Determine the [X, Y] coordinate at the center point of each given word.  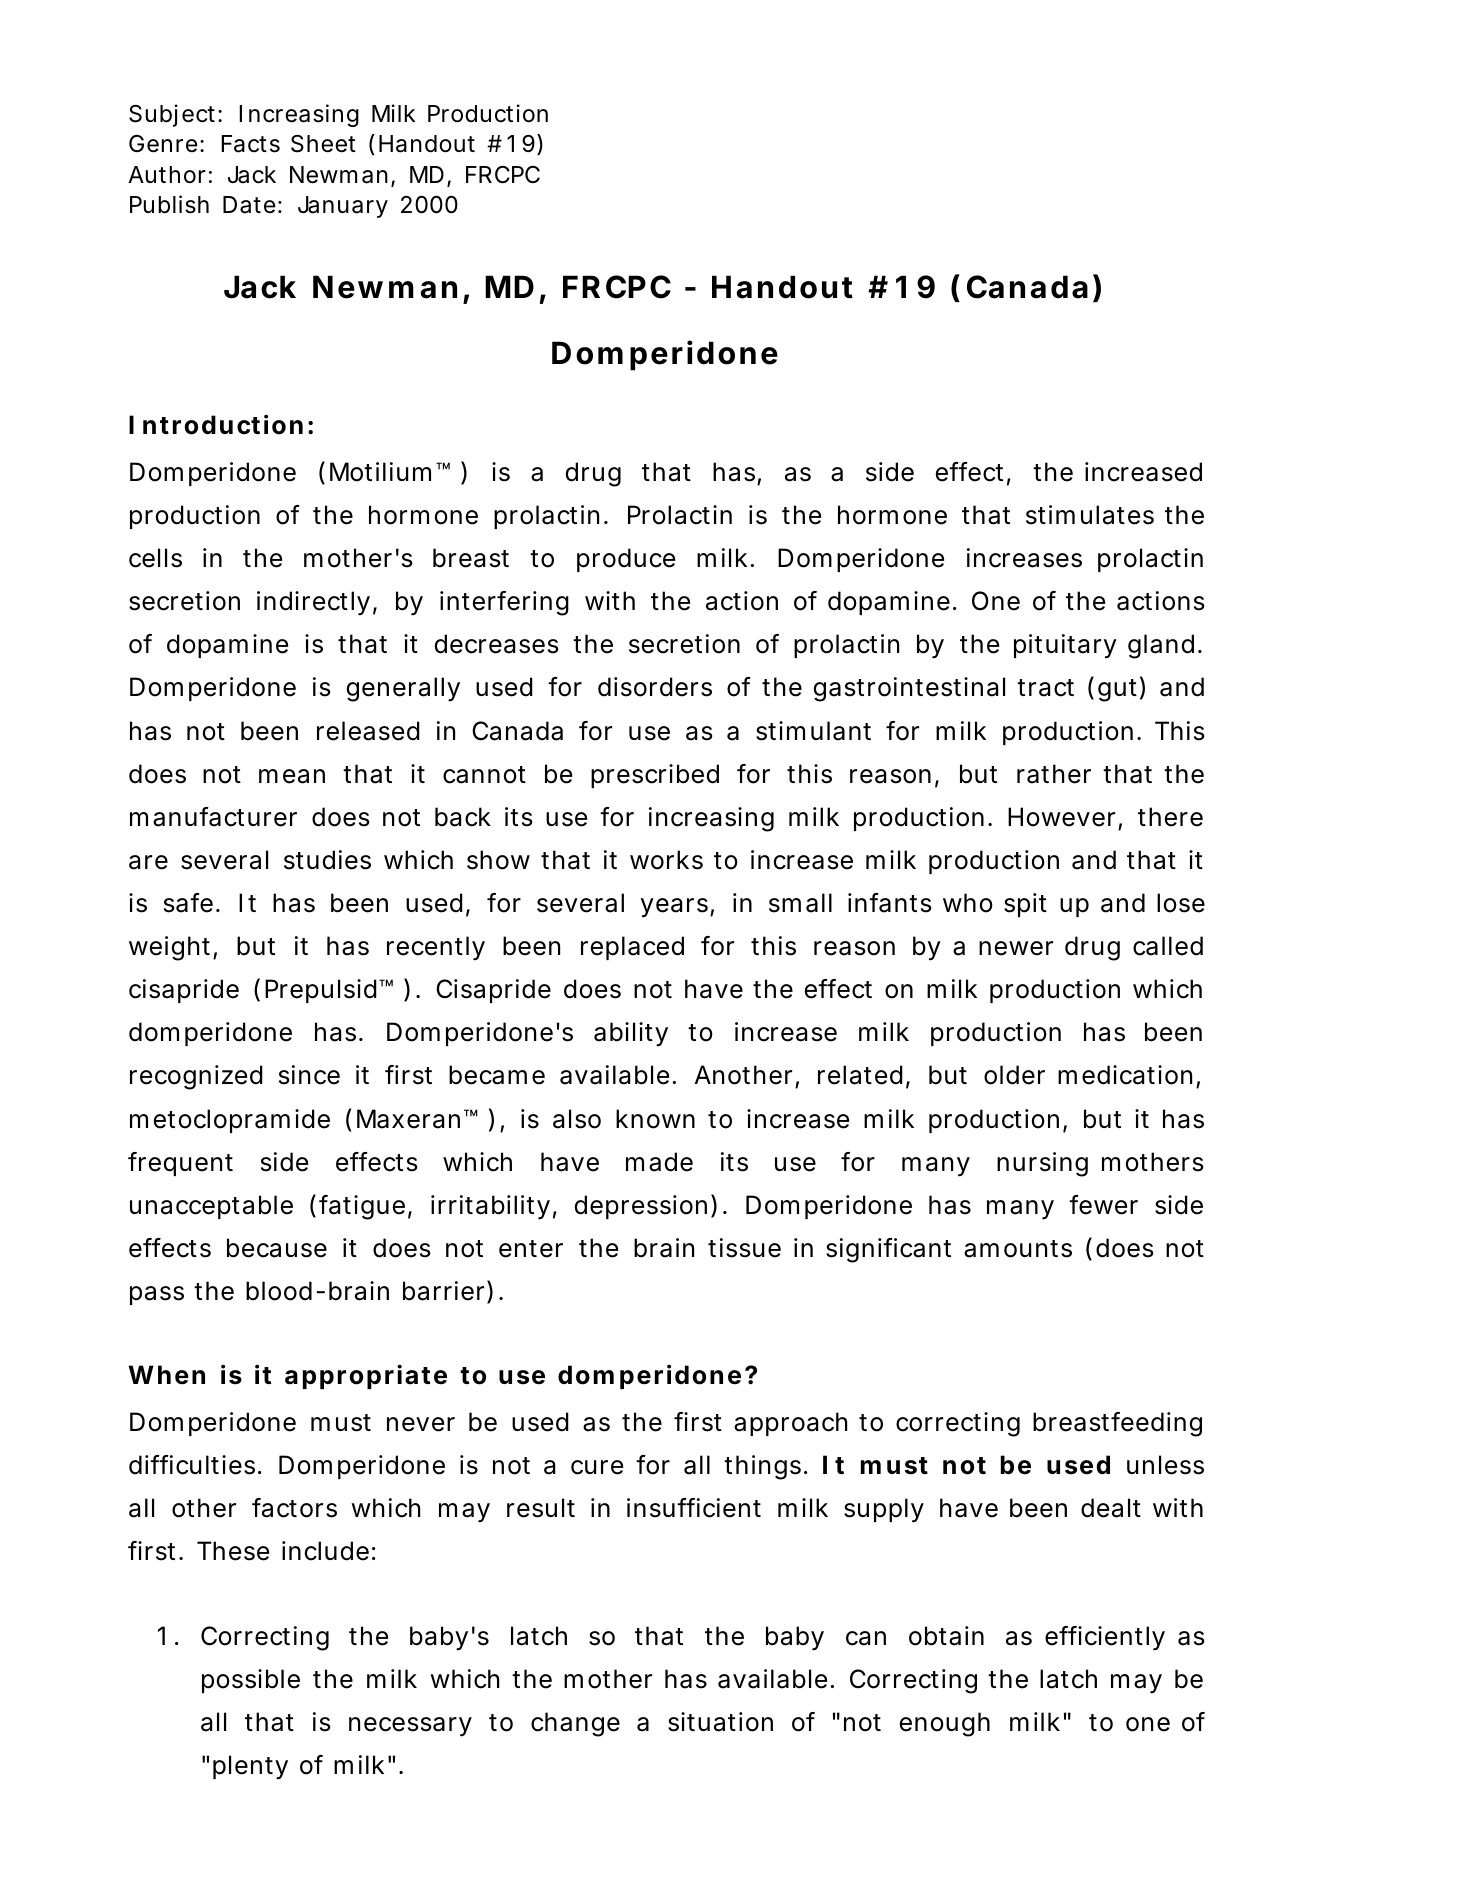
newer [1016, 948]
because [277, 1248]
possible [251, 1681]
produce [626, 560]
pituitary [1065, 646]
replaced [632, 948]
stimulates [1090, 515]
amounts [1018, 1249]
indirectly [313, 603]
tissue [744, 1248]
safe [188, 903]
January [343, 207]
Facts [250, 144]
